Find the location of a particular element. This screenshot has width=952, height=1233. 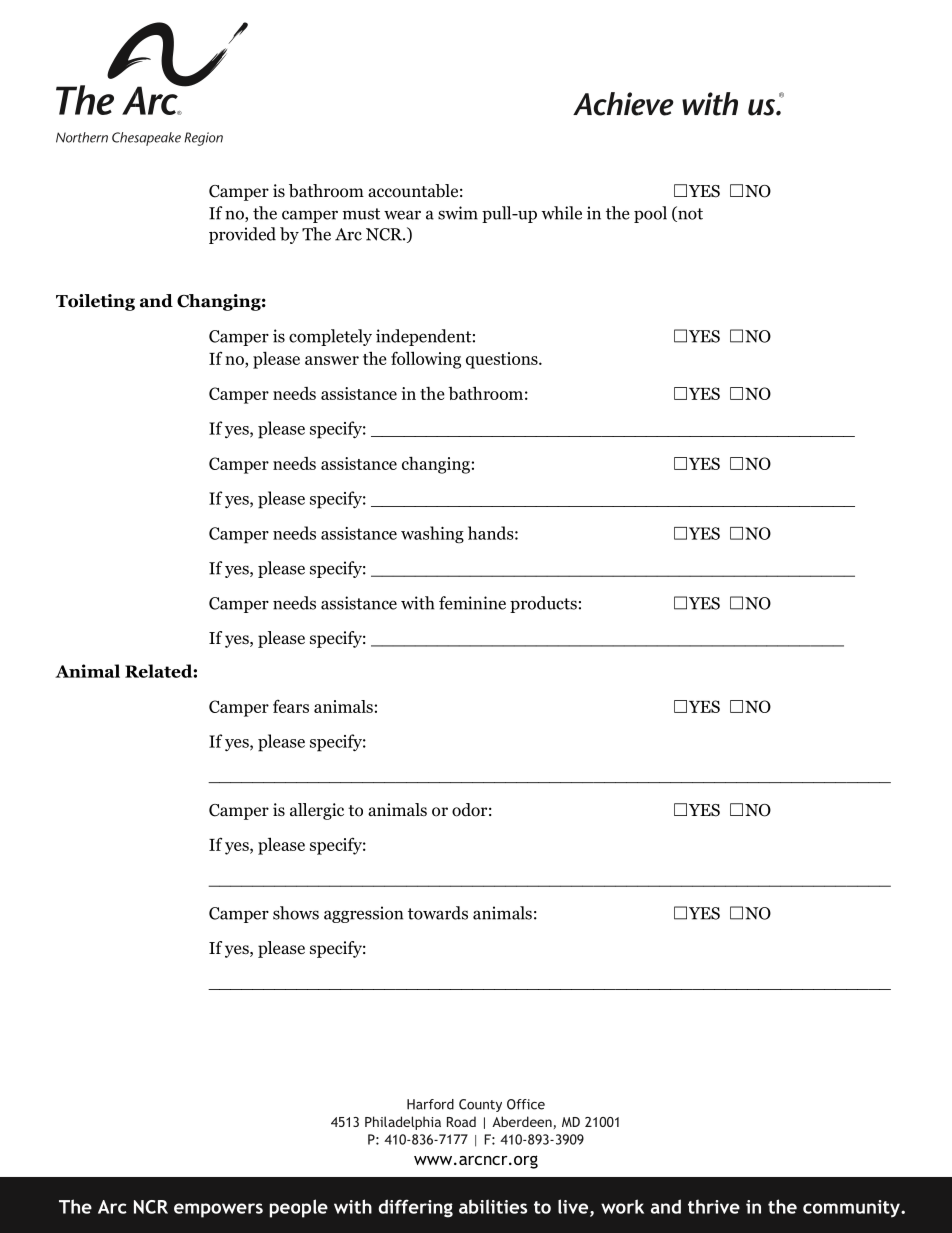

feminine is located at coordinates (472, 603).
